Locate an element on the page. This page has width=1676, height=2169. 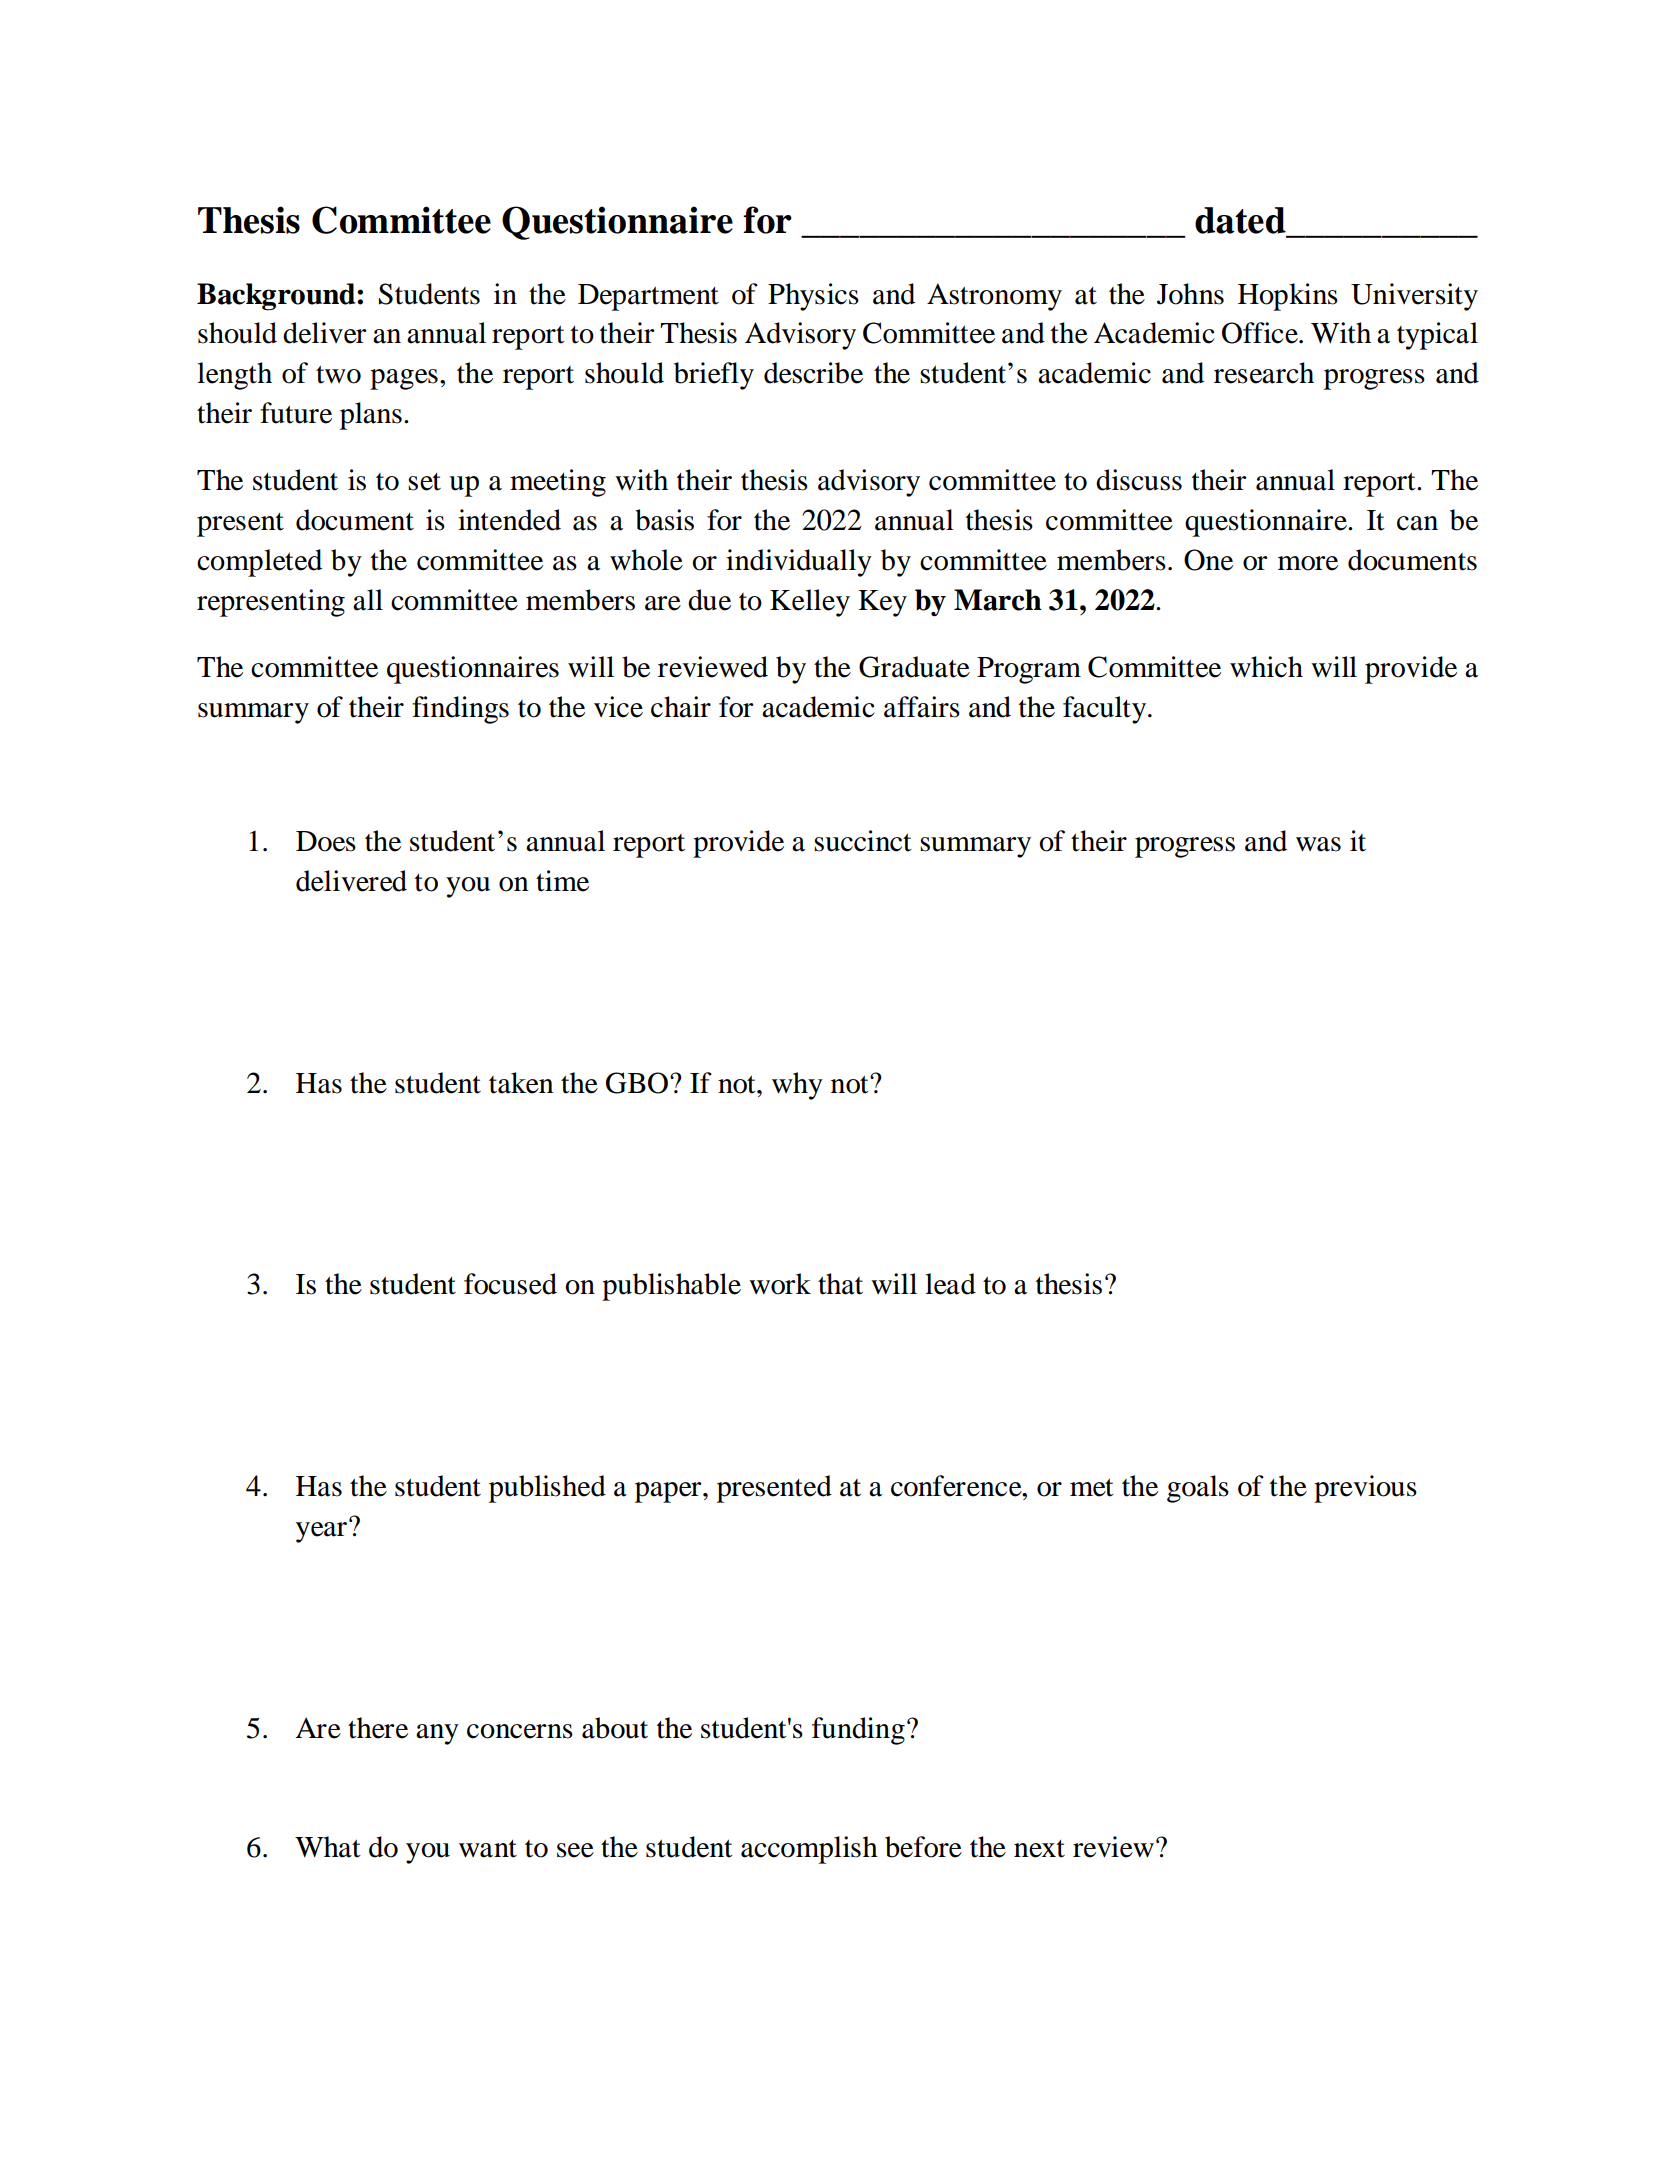
taken is located at coordinates (521, 1083).
